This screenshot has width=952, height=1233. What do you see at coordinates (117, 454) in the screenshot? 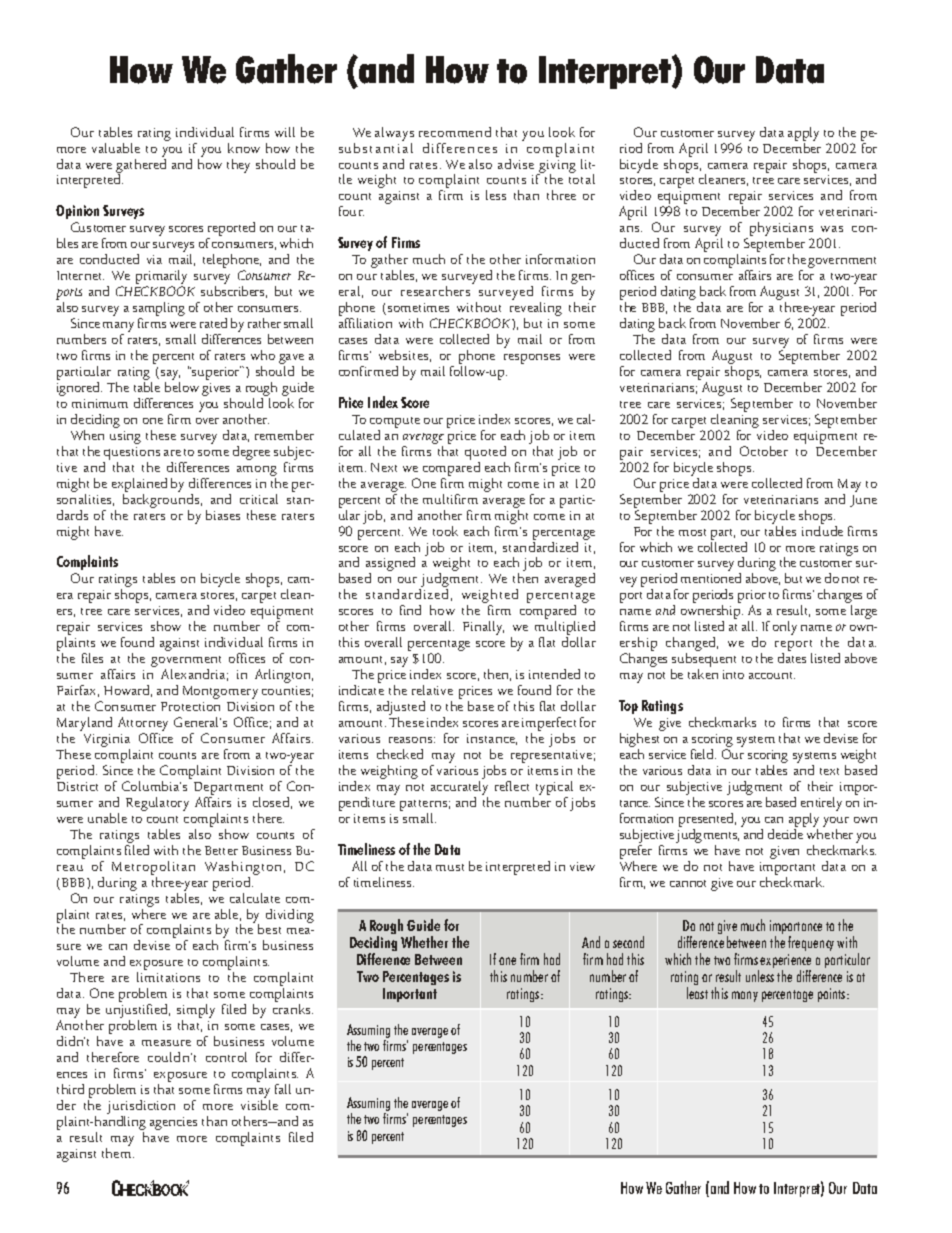
I see `ques` at bounding box center [117, 454].
